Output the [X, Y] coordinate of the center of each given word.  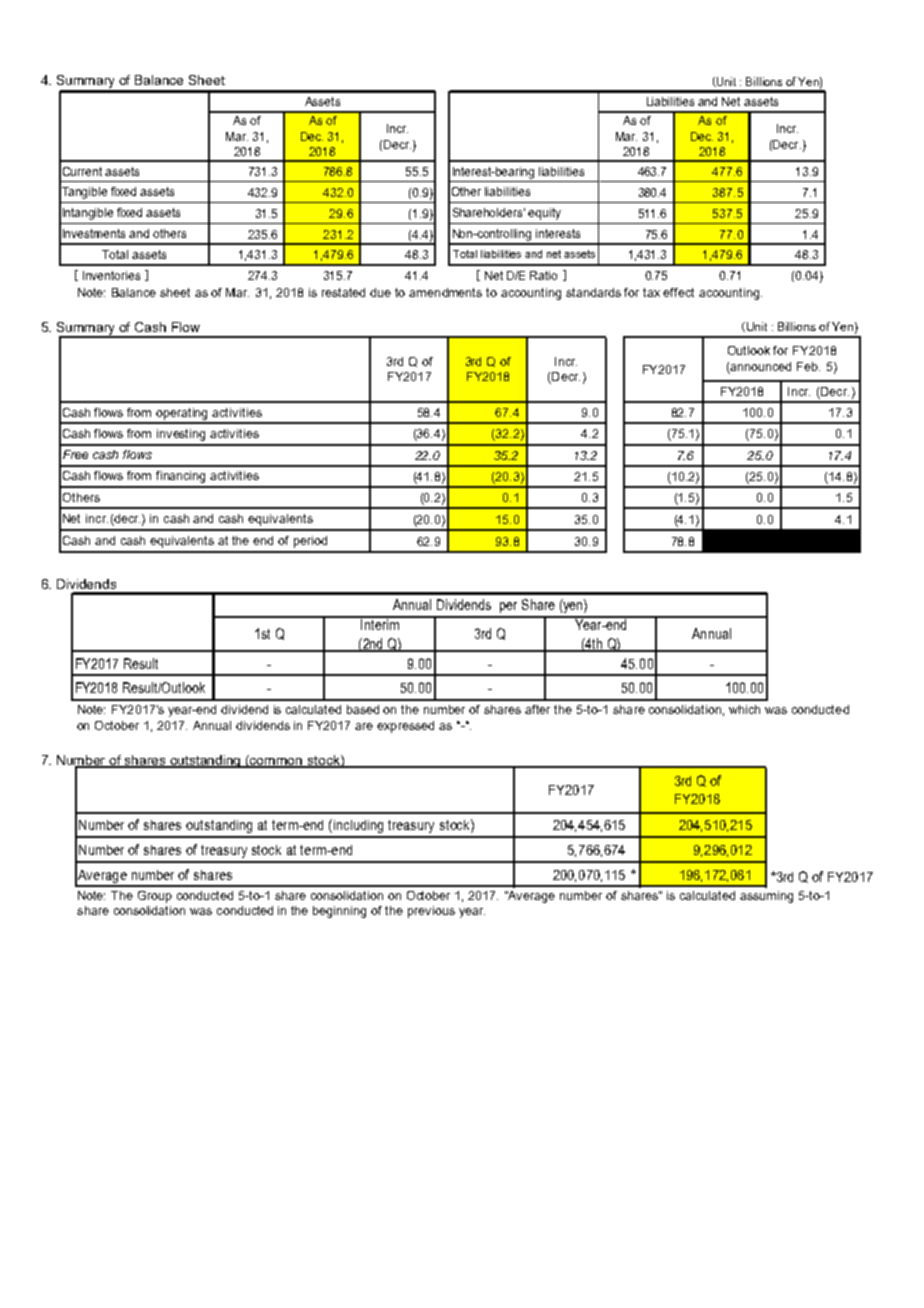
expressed [405, 727]
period [310, 542]
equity [544, 214]
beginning [339, 912]
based [363, 709]
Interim [380, 623]
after [537, 709]
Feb [808, 366]
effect [678, 292]
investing [181, 435]
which [744, 709]
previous [431, 912]
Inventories [111, 275]
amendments [445, 292]
